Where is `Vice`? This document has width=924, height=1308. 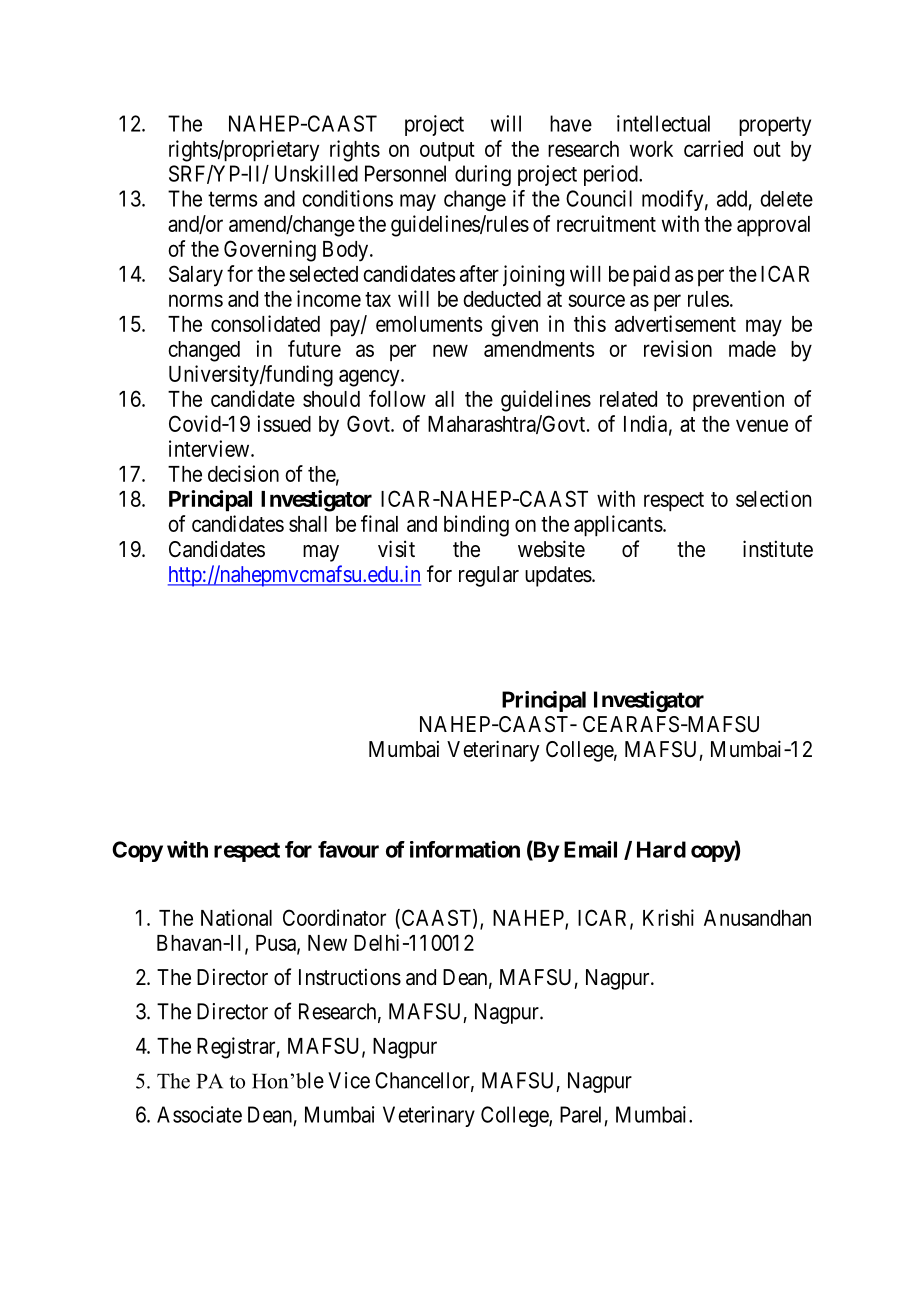
Vice is located at coordinates (349, 1080).
